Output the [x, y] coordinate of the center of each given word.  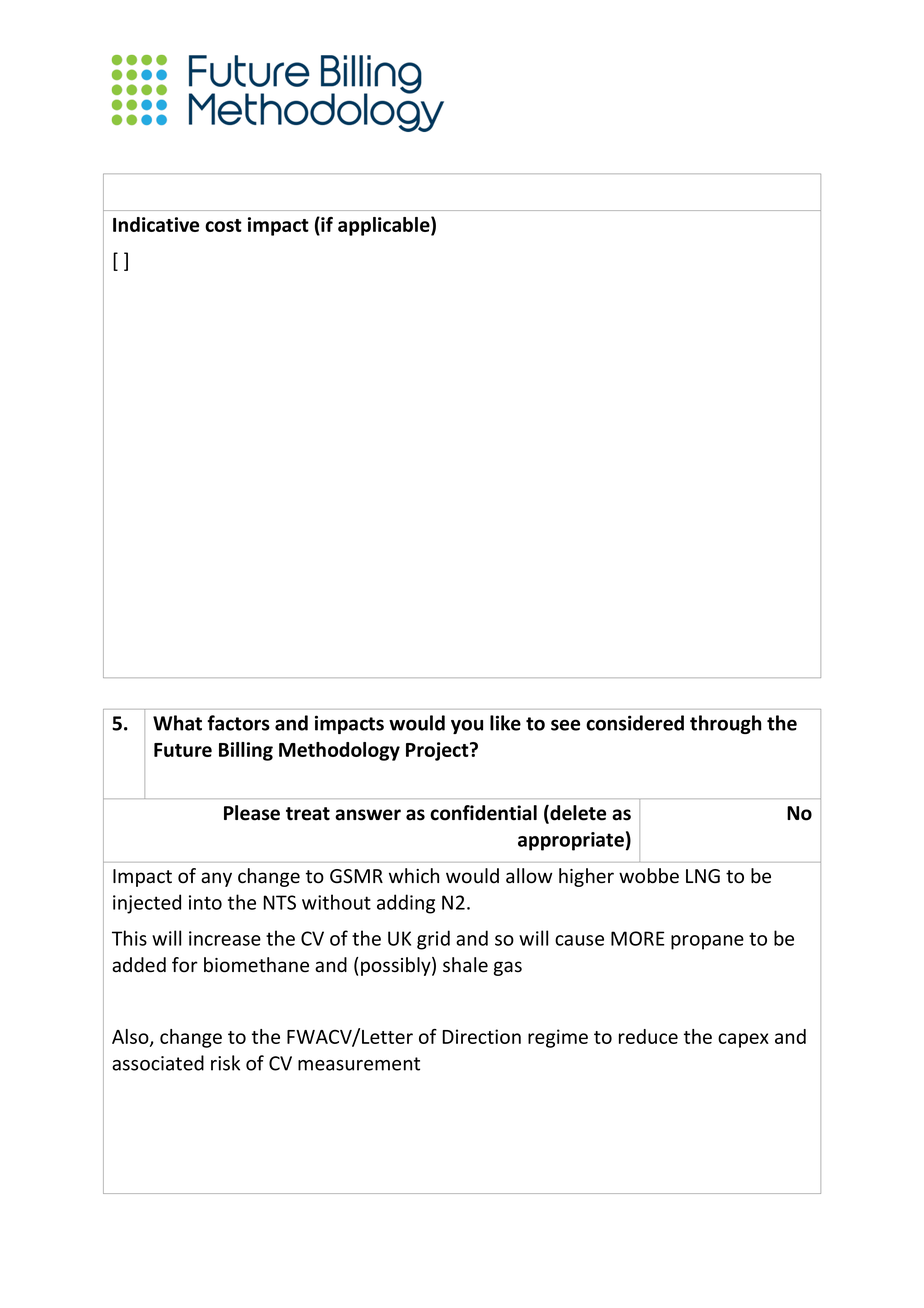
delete [577, 814]
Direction [481, 1036]
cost [223, 225]
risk [225, 1063]
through [725, 724]
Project [438, 751]
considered [635, 723]
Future [183, 750]
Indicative [156, 224]
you [467, 726]
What [177, 723]
